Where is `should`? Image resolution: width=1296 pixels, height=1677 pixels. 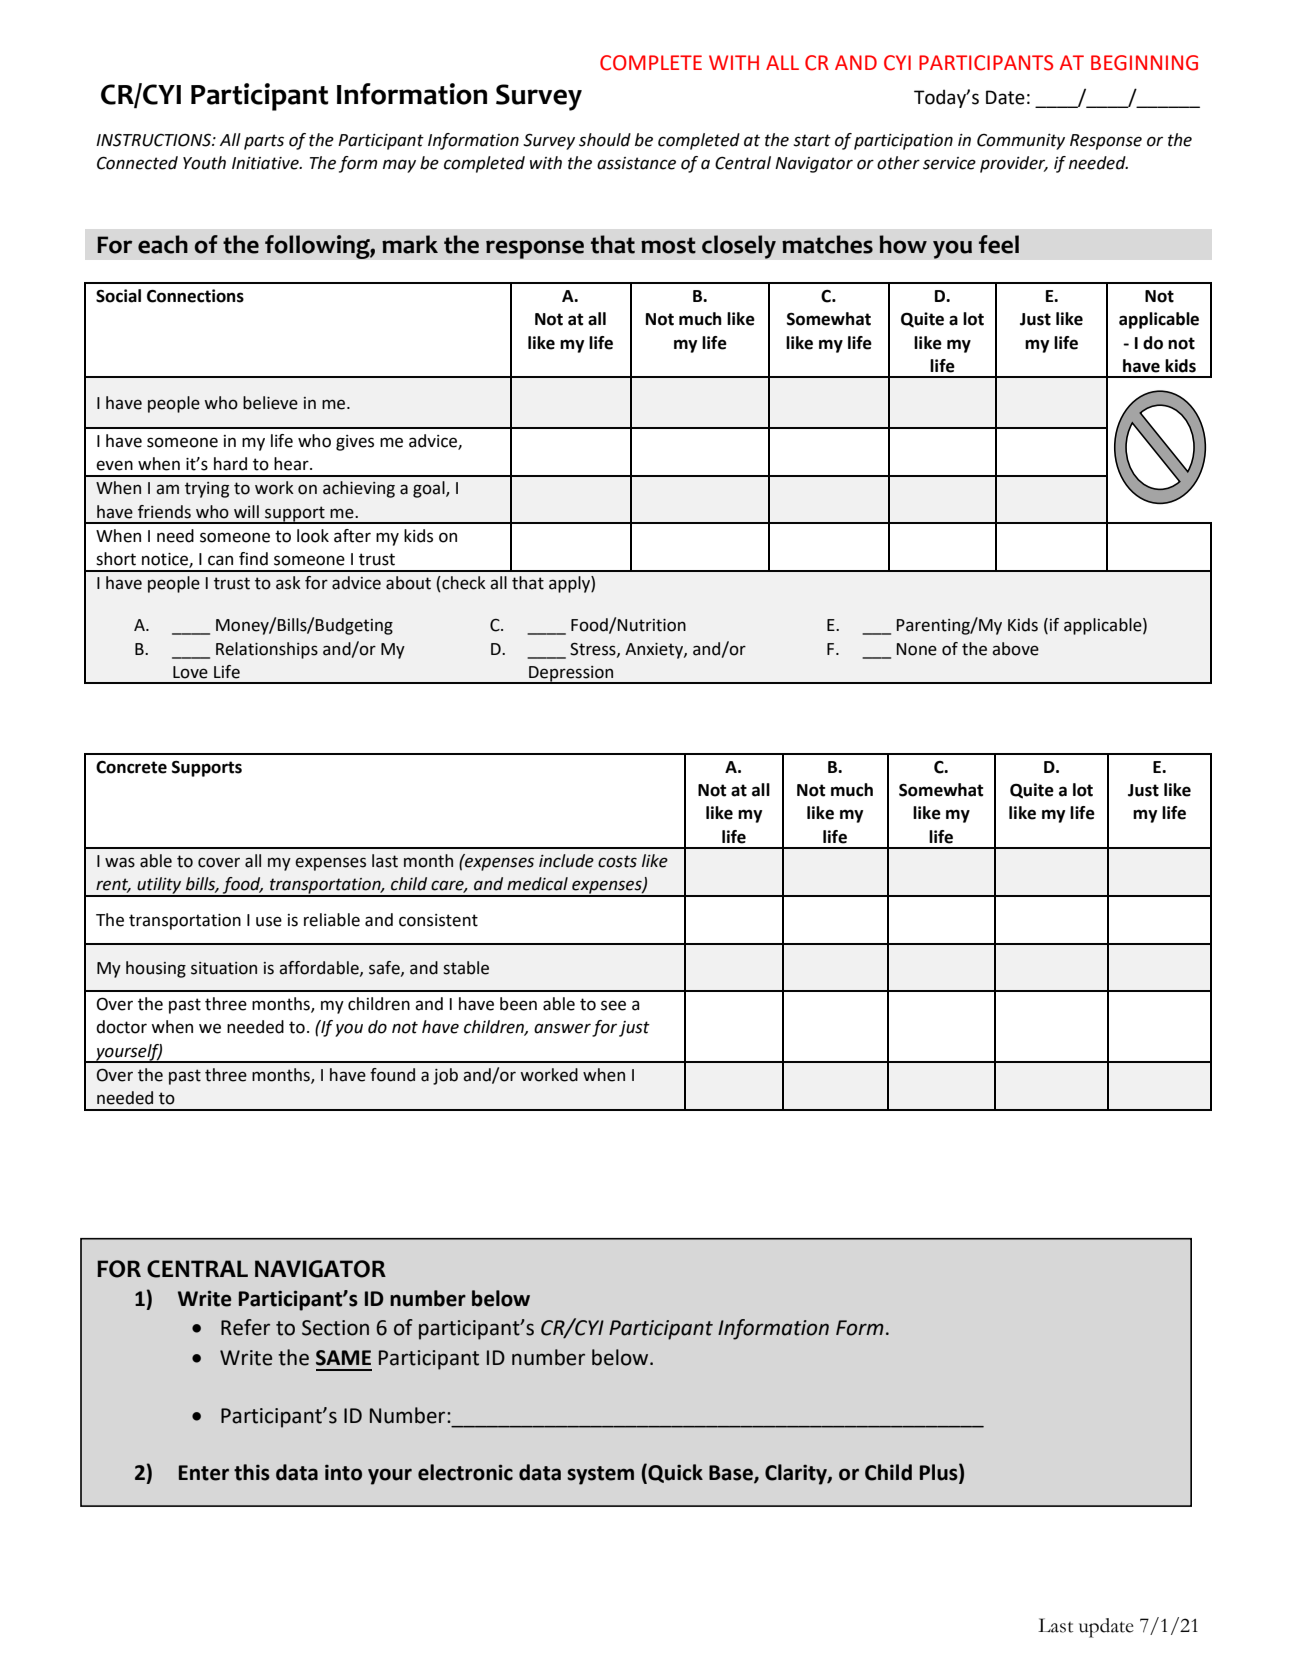
should is located at coordinates (605, 140).
